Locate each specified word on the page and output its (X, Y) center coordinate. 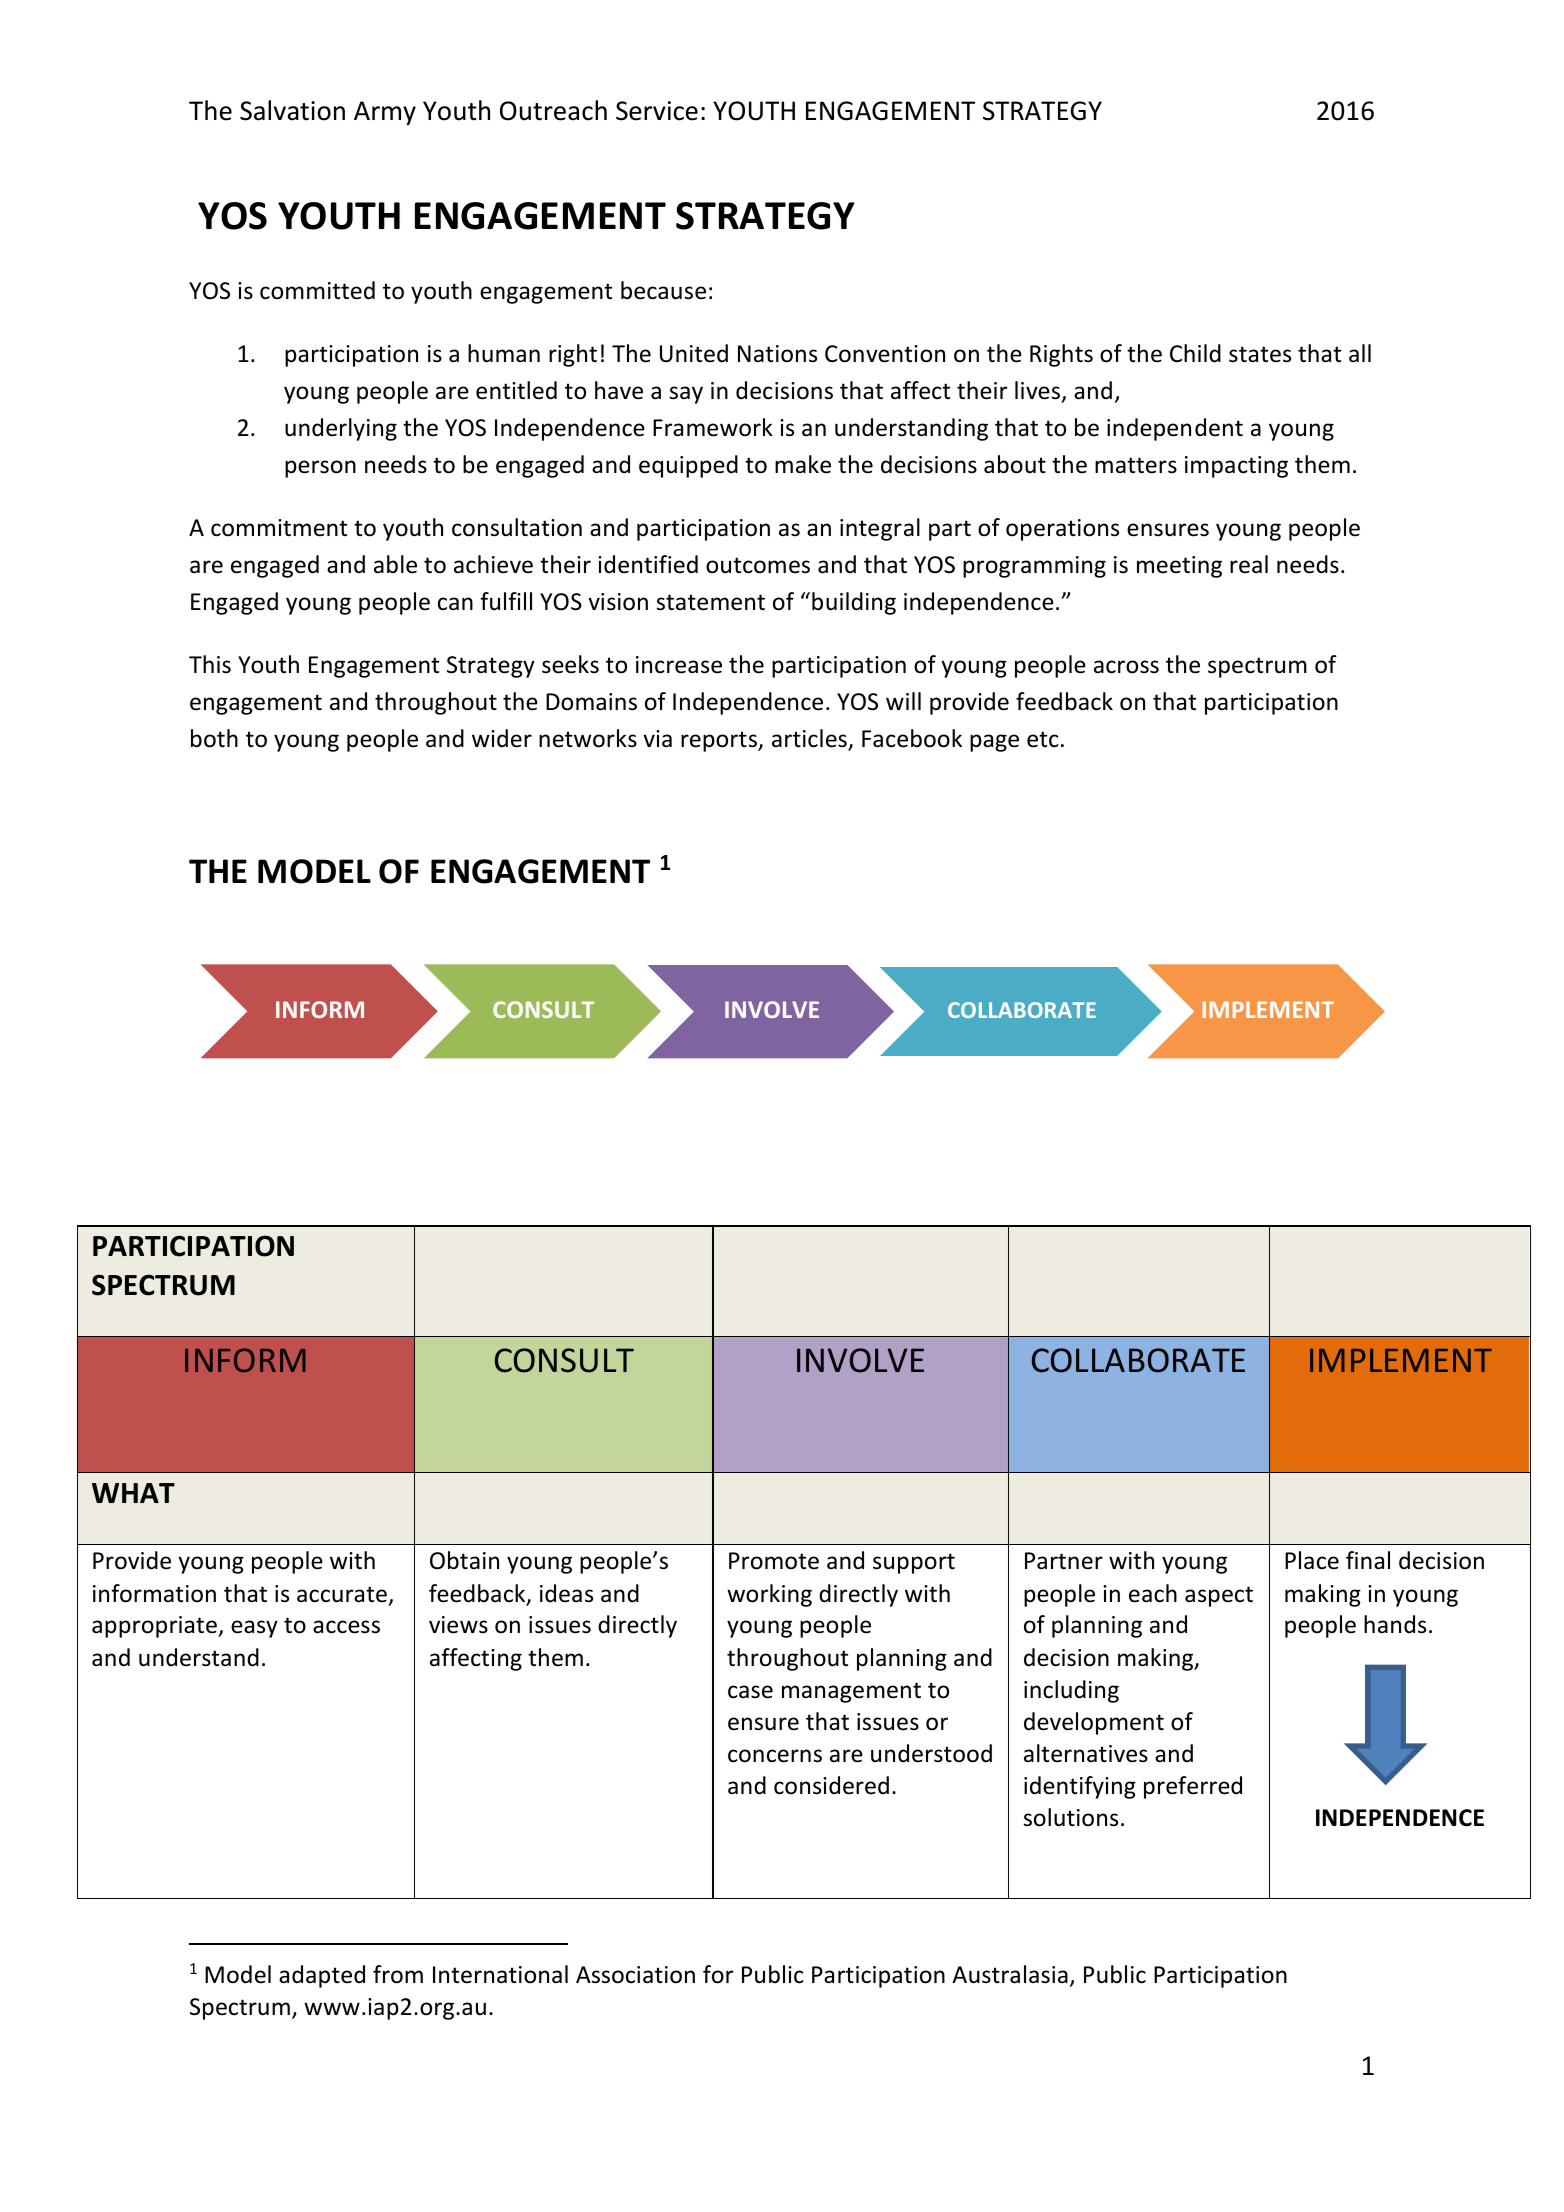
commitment (279, 528)
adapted (322, 1976)
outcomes (758, 565)
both (214, 738)
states (1260, 354)
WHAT (133, 1493)
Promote (774, 1561)
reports (720, 741)
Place (1312, 1560)
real (1249, 564)
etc (1042, 739)
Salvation (292, 110)
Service (657, 111)
